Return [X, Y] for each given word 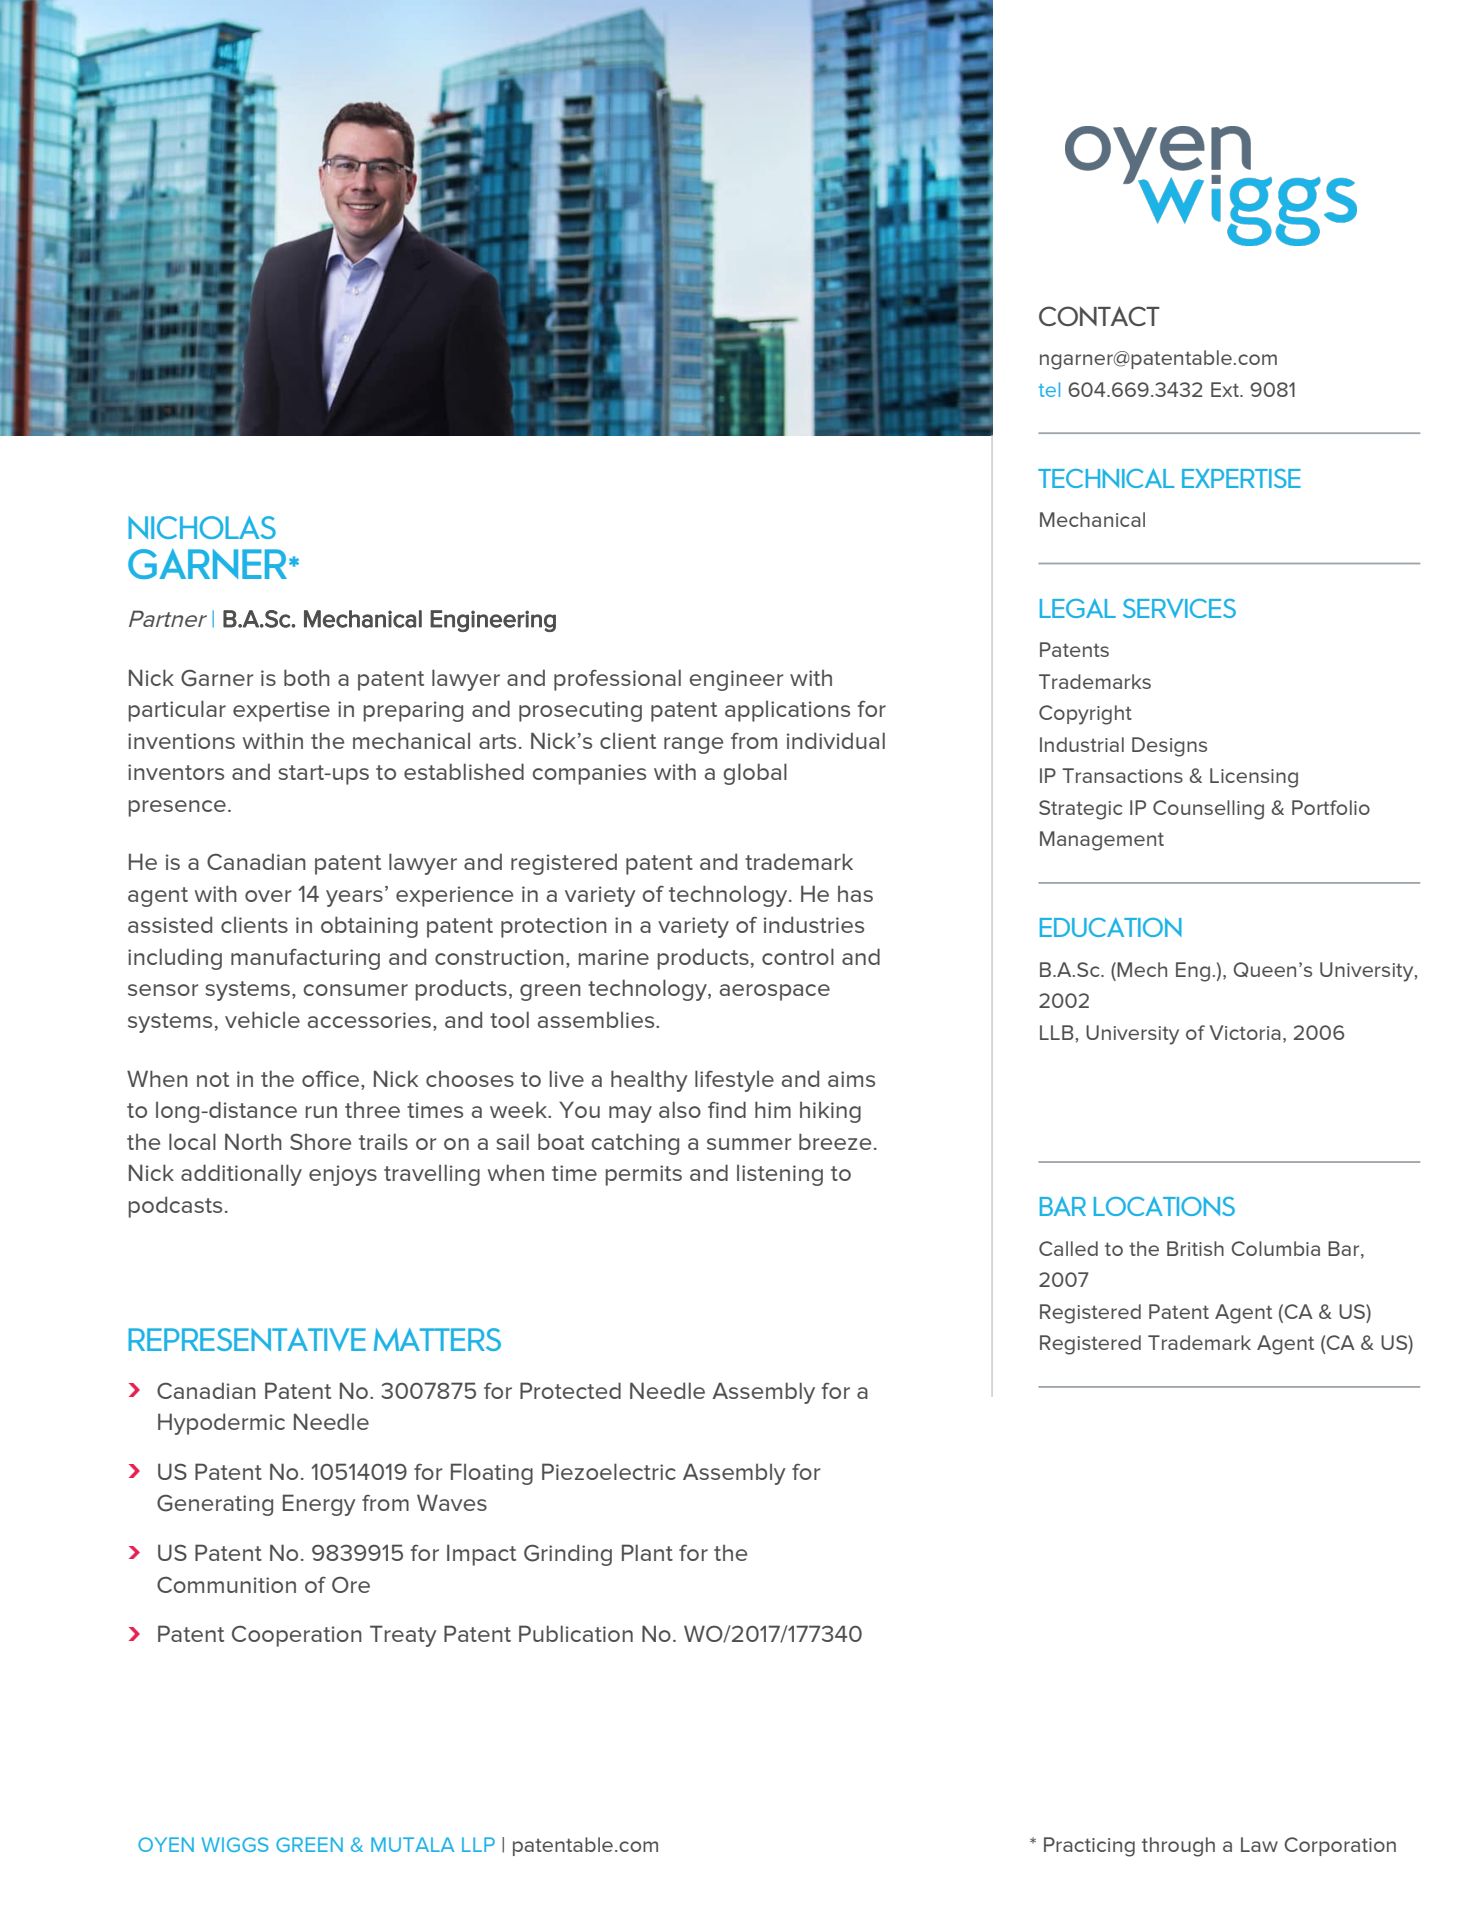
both [307, 677]
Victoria [1245, 1032]
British [1195, 1248]
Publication [576, 1633]
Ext [1226, 389]
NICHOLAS [202, 527]
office [332, 1078]
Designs [1169, 747]
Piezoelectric [609, 1471]
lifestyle [734, 1081]
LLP [478, 1844]
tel [1049, 389]
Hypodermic [221, 1424]
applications [787, 711]
